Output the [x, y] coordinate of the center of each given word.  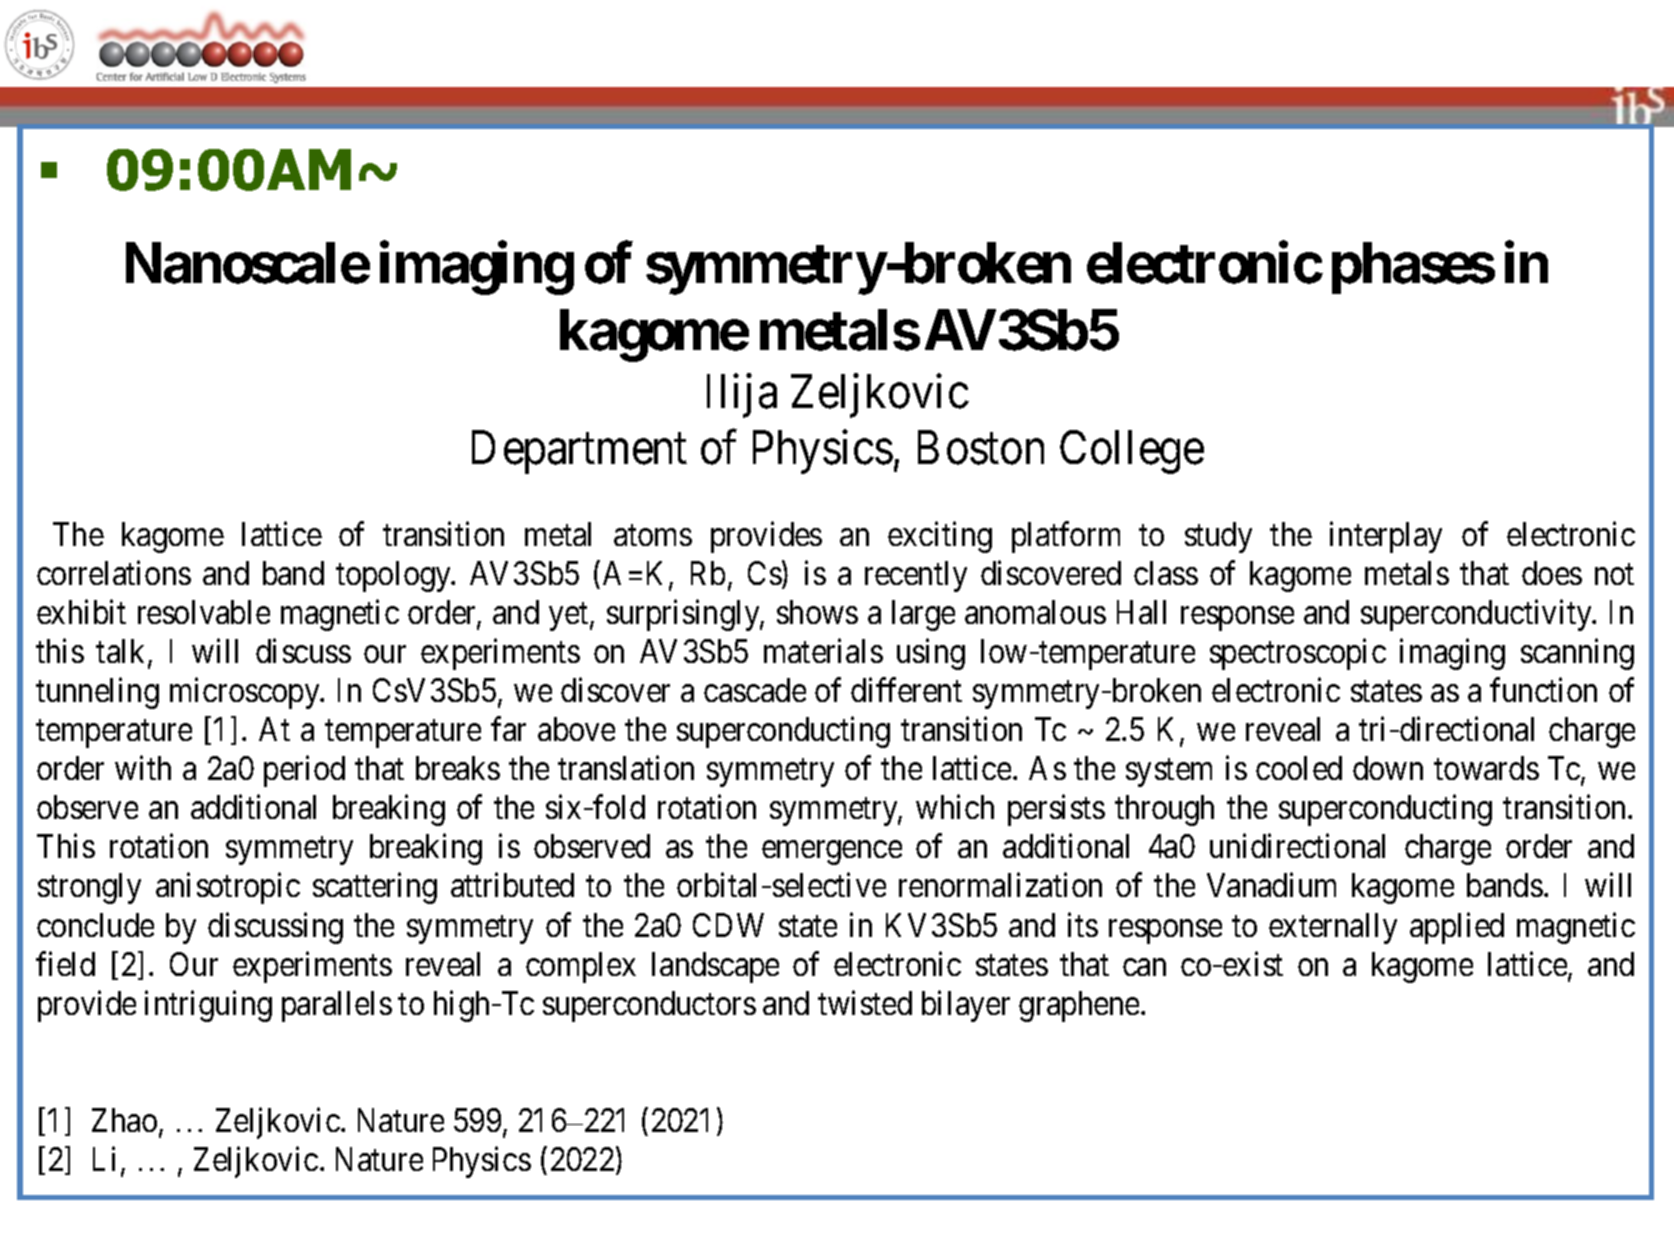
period [304, 771]
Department [579, 452]
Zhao [124, 1120]
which [955, 807]
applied [1457, 928]
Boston [981, 448]
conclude [95, 925]
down [1388, 768]
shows [817, 612]
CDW [728, 925]
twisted [865, 1002]
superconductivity [1477, 615]
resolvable [204, 612]
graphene [1079, 1006]
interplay [1386, 537]
